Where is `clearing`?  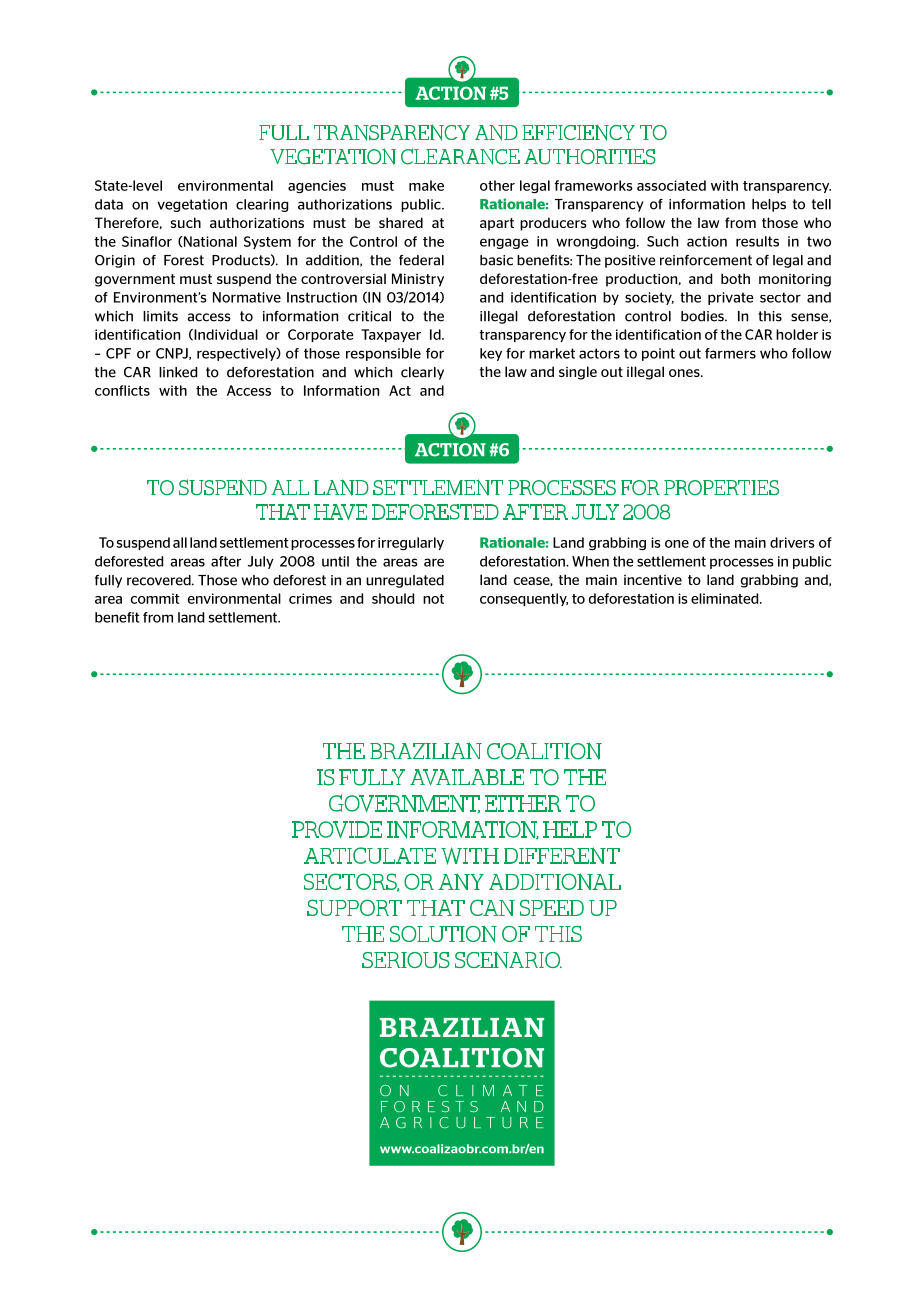 clearing is located at coordinates (262, 205).
